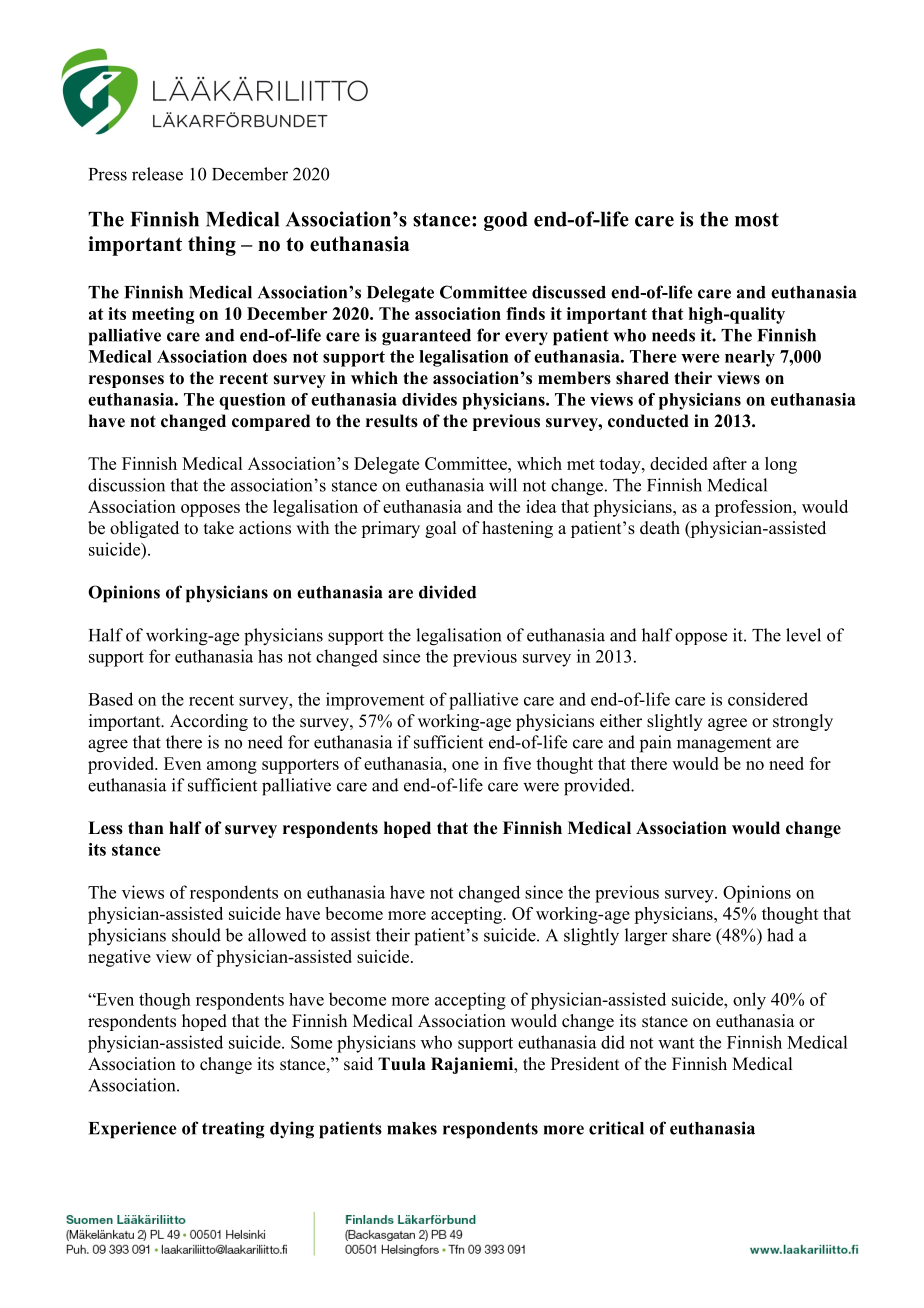 Image resolution: width=924 pixels, height=1308 pixels. I want to click on treating, so click(233, 1130).
